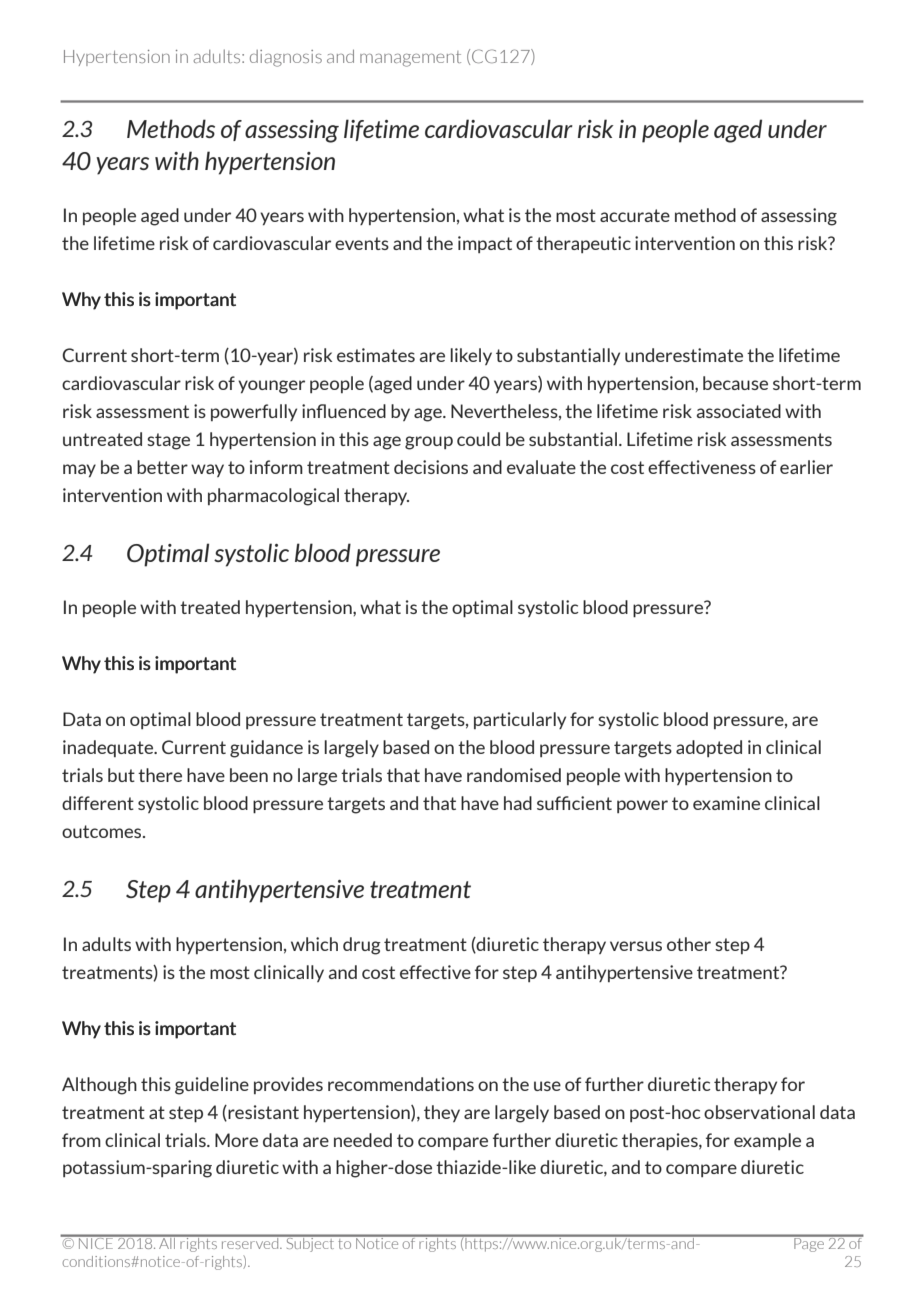 This screenshot has width=924, height=1308. What do you see at coordinates (431, 467) in the screenshot?
I see `decisions` at bounding box center [431, 467].
